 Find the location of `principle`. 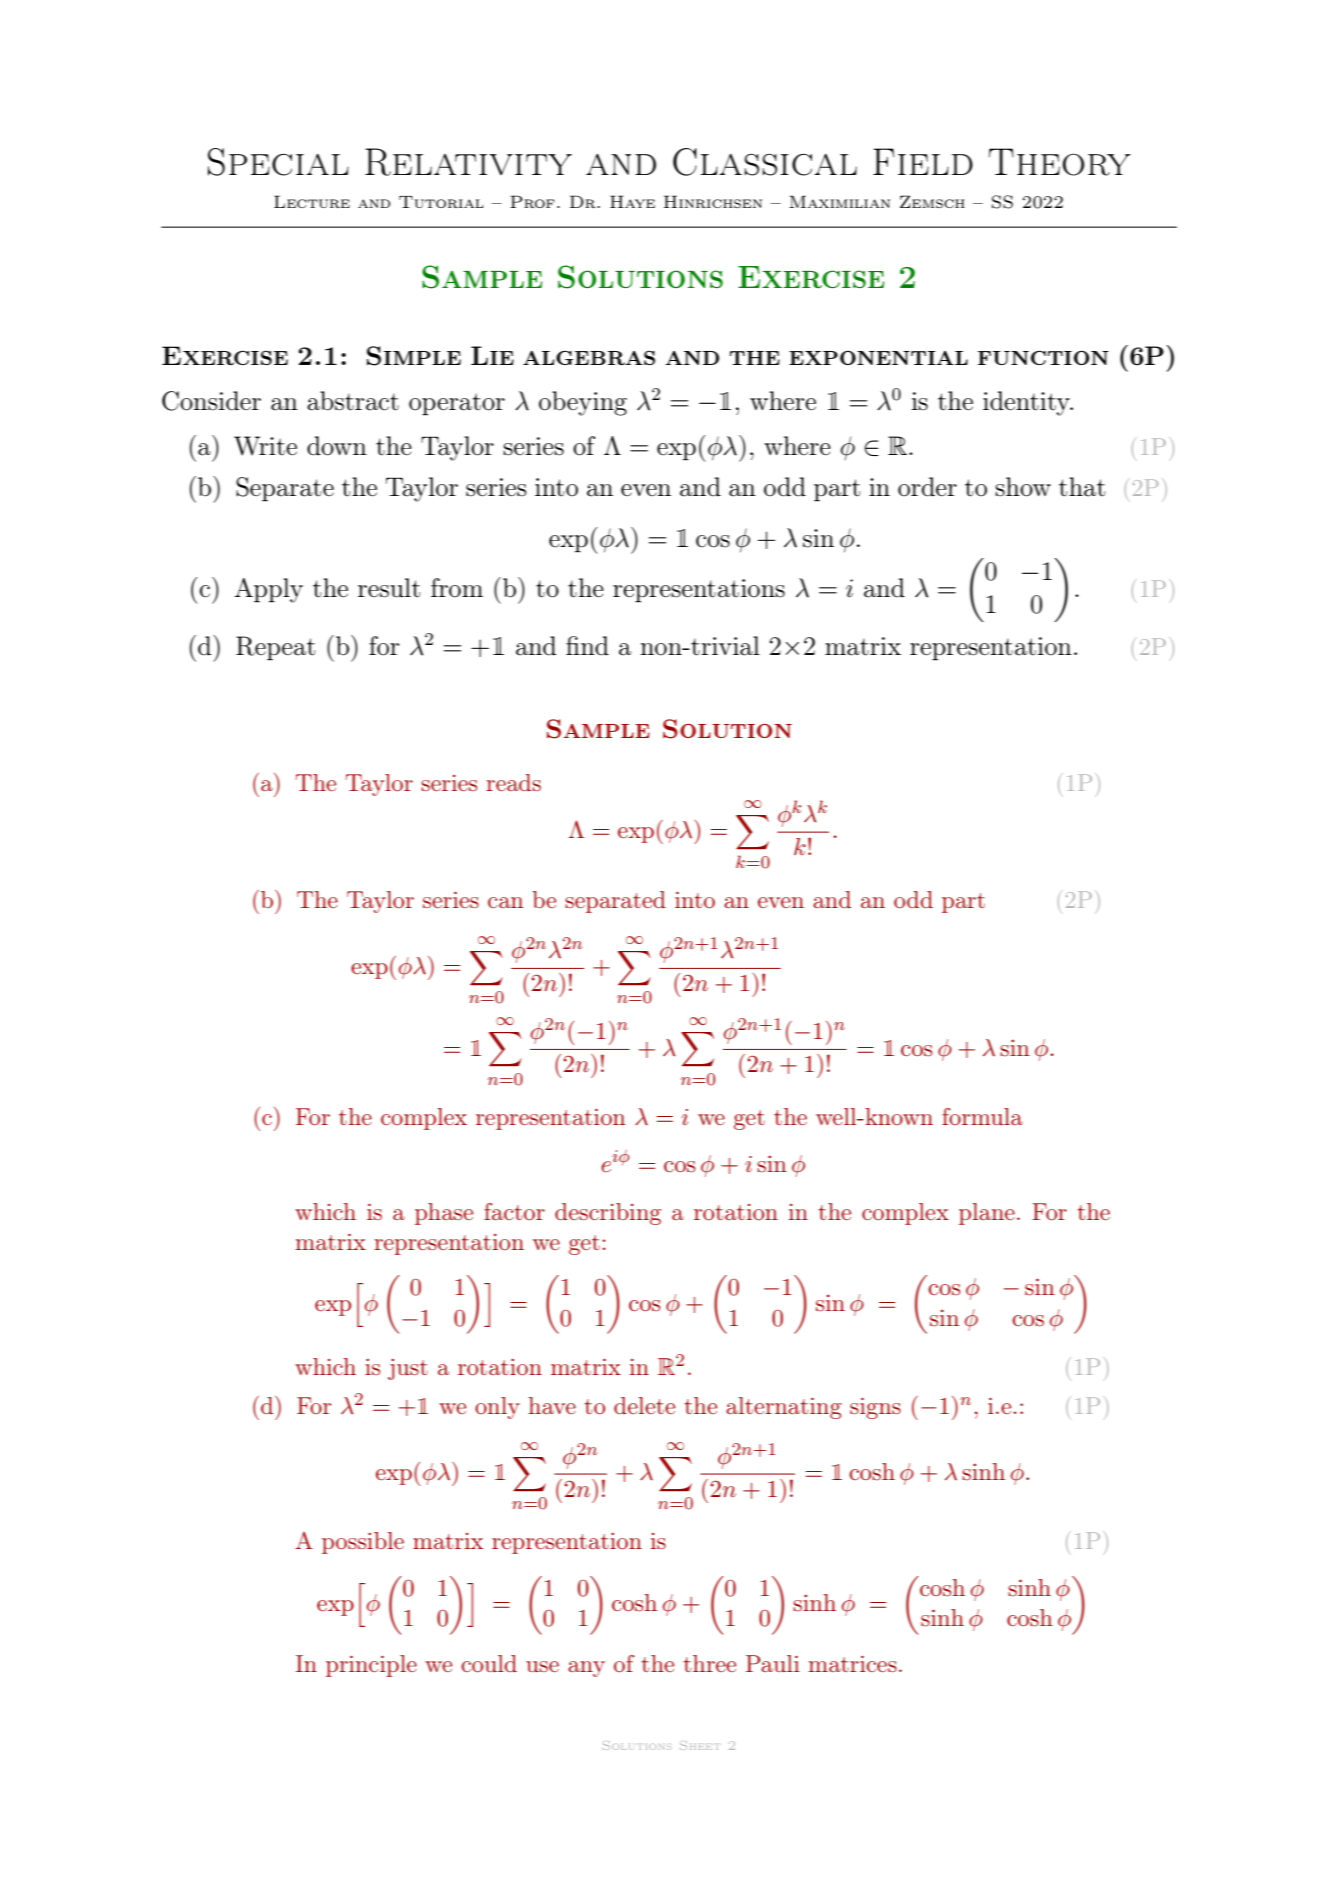

principle is located at coordinates (371, 1666).
